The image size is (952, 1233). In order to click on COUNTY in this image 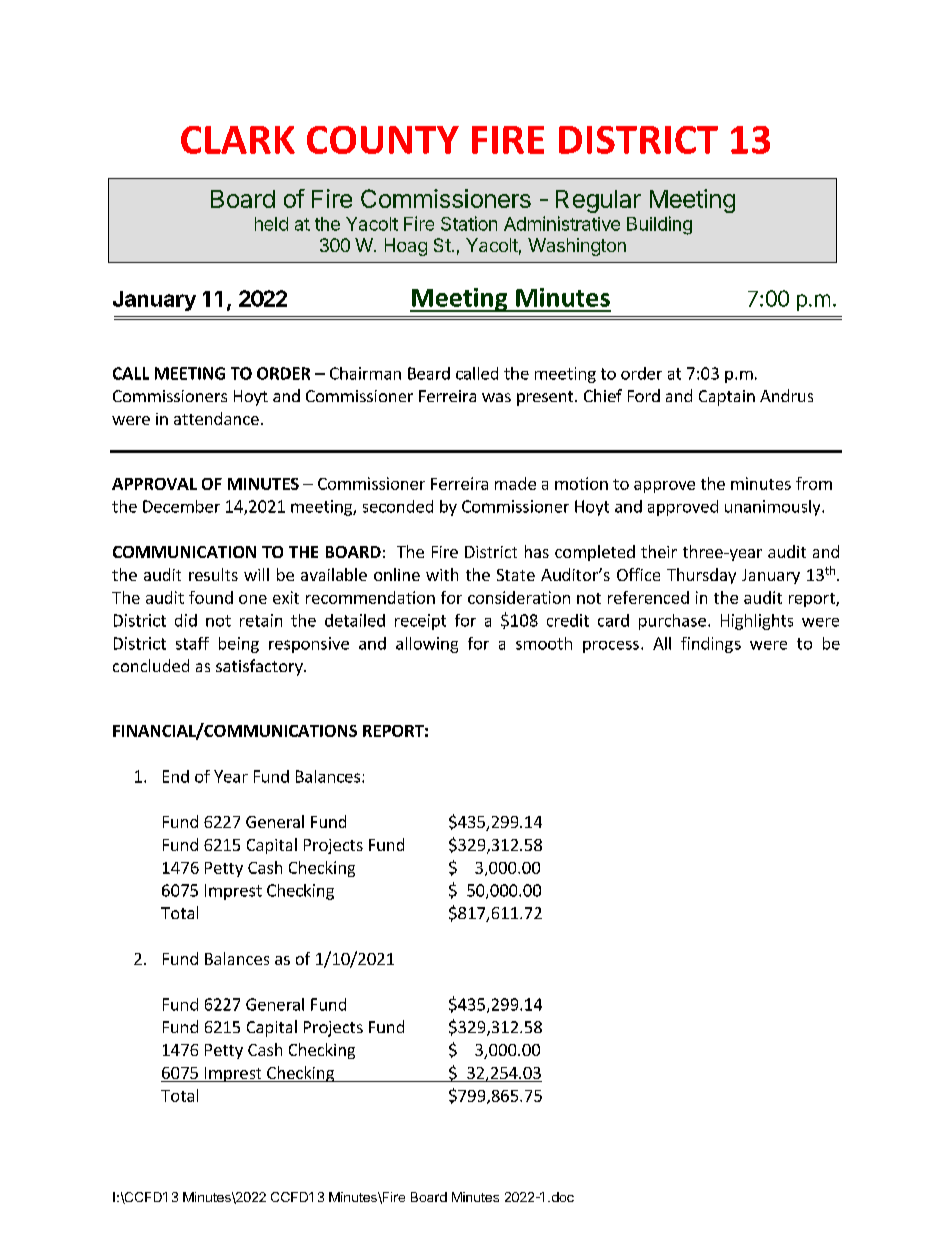, I will do `click(383, 140)`.
